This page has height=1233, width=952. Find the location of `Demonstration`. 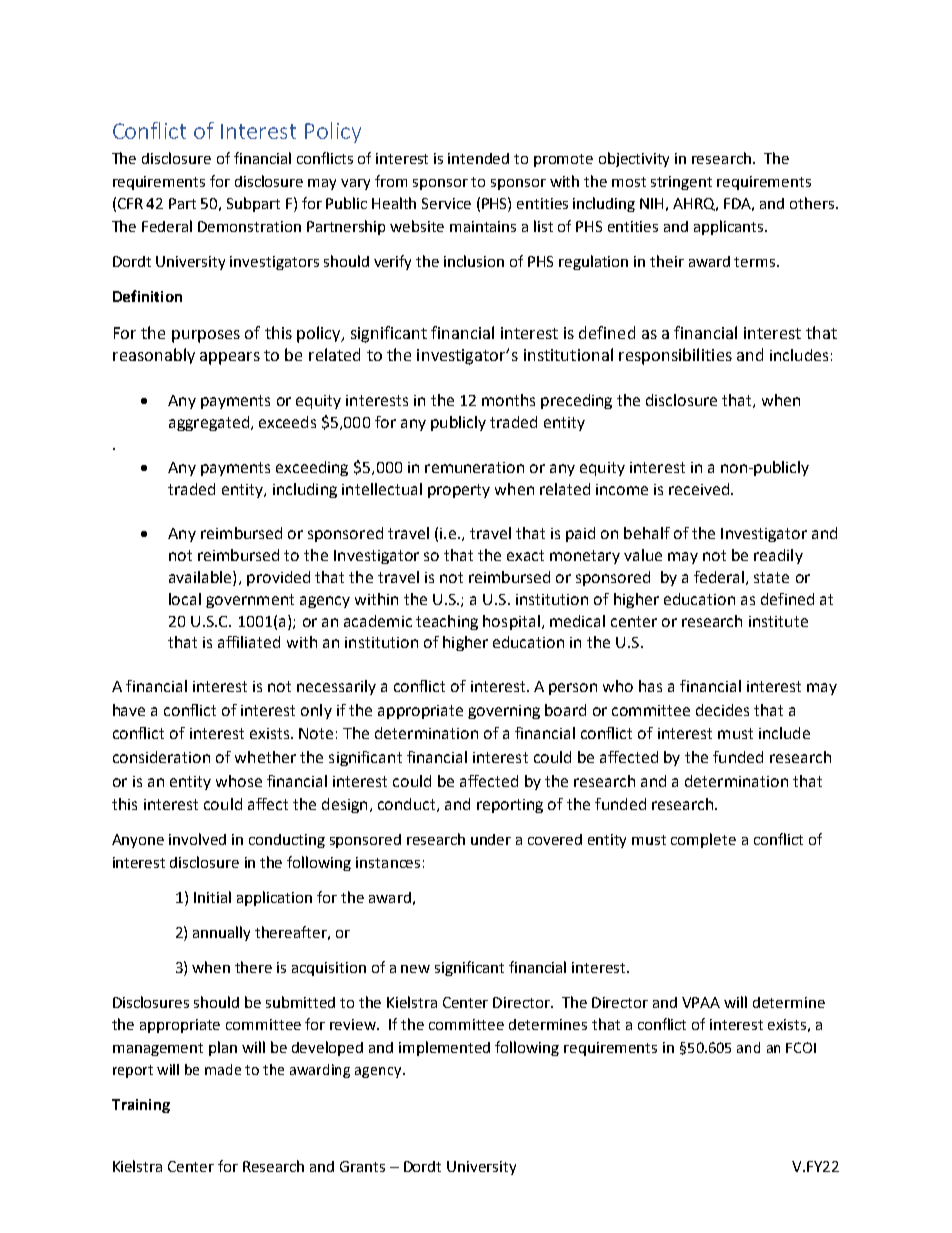

Demonstration is located at coordinates (249, 226).
